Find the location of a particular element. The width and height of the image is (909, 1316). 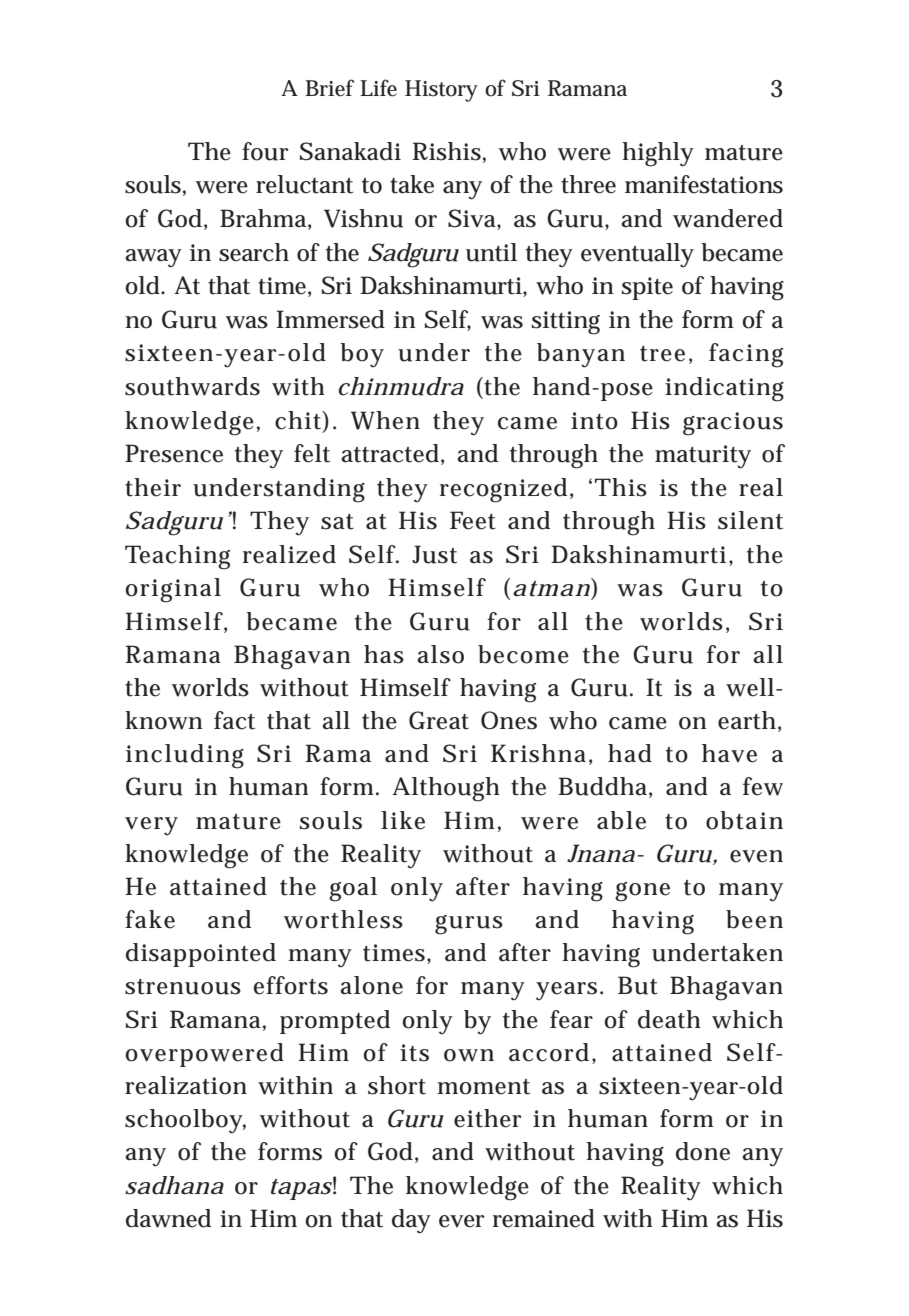

ever is located at coordinates (461, 1221).
